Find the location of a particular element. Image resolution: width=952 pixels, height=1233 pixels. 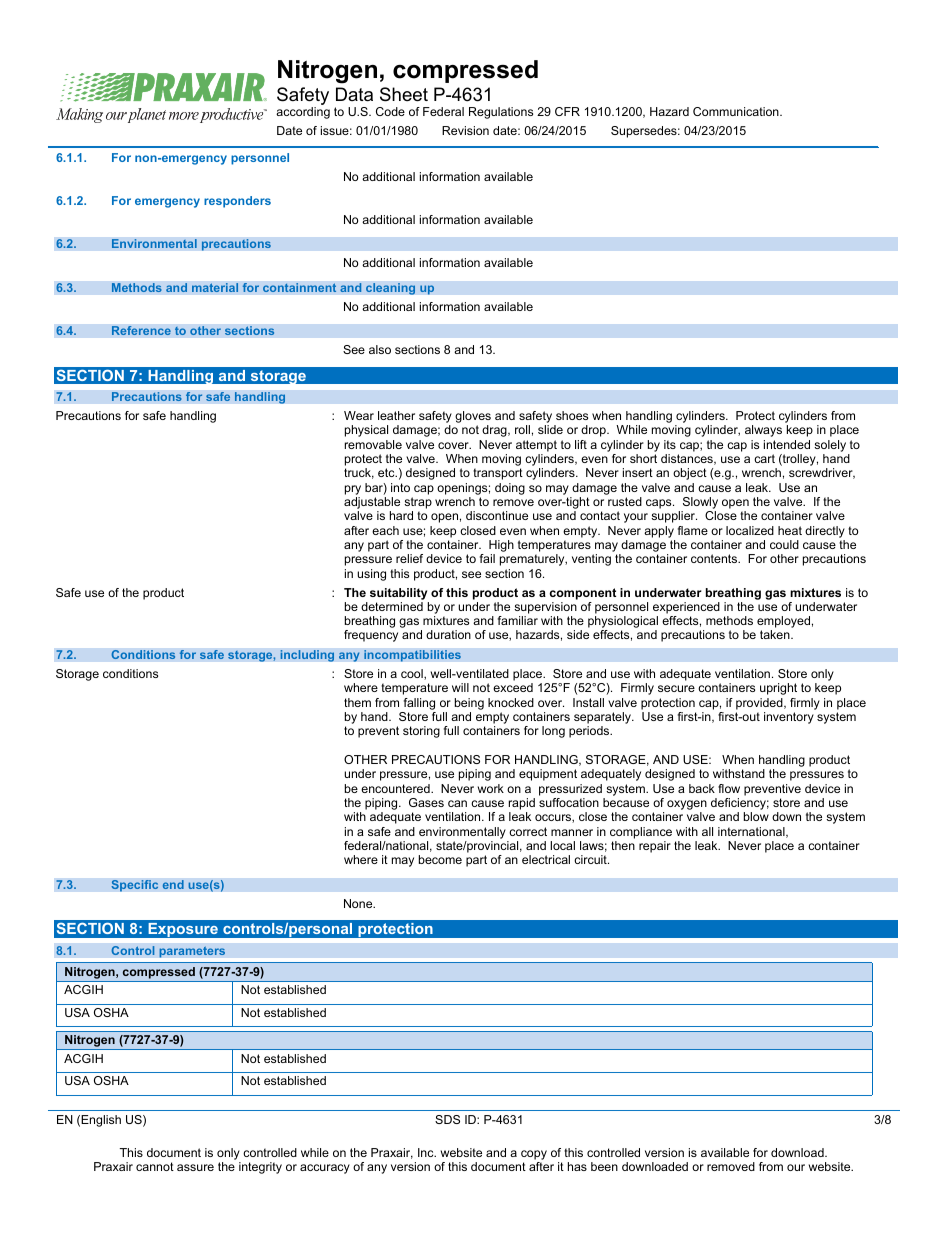

taken is located at coordinates (776, 634).
